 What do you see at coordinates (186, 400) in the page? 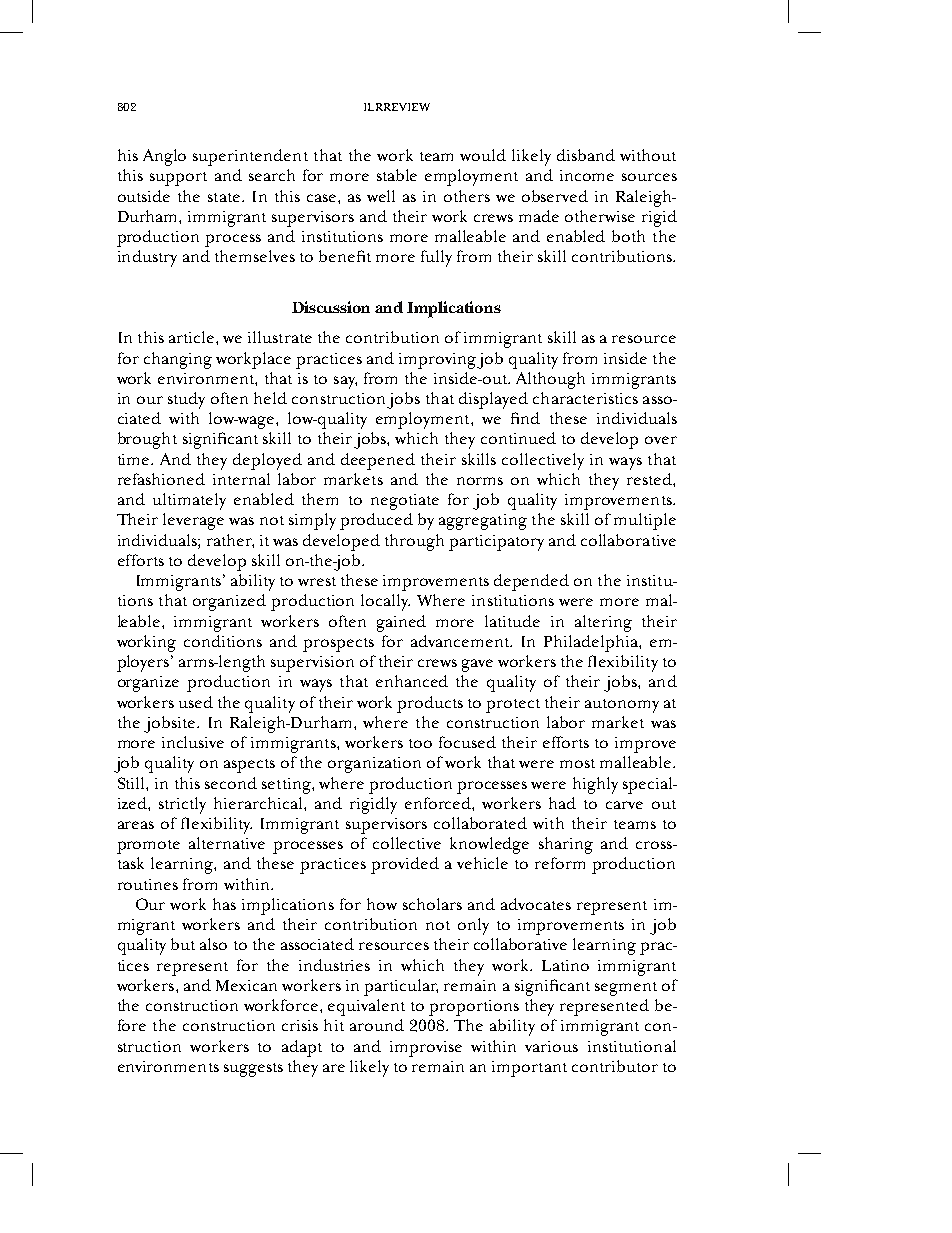
I see `study` at bounding box center [186, 400].
